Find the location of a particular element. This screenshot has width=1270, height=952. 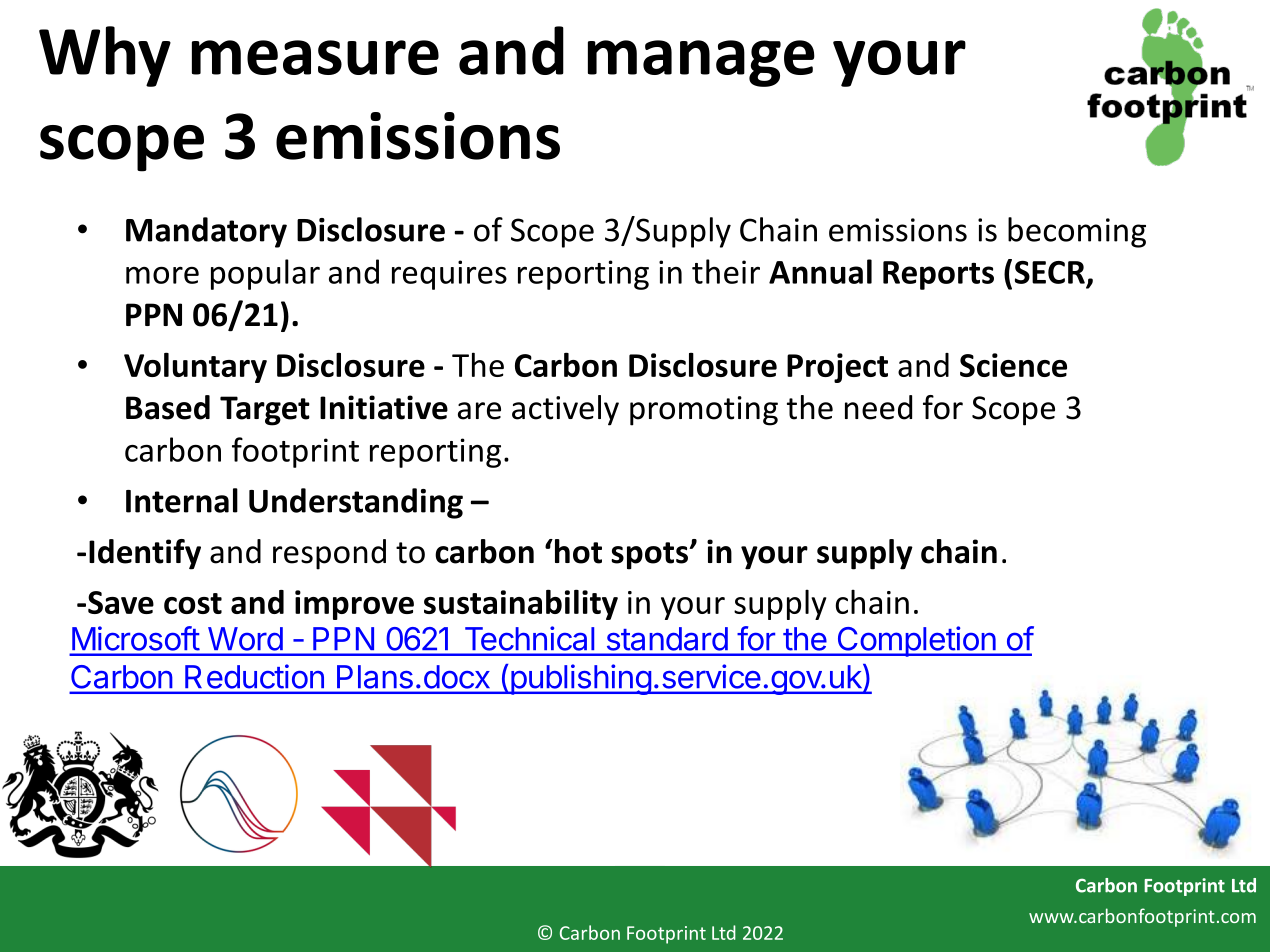

Voluntary is located at coordinates (195, 367).
